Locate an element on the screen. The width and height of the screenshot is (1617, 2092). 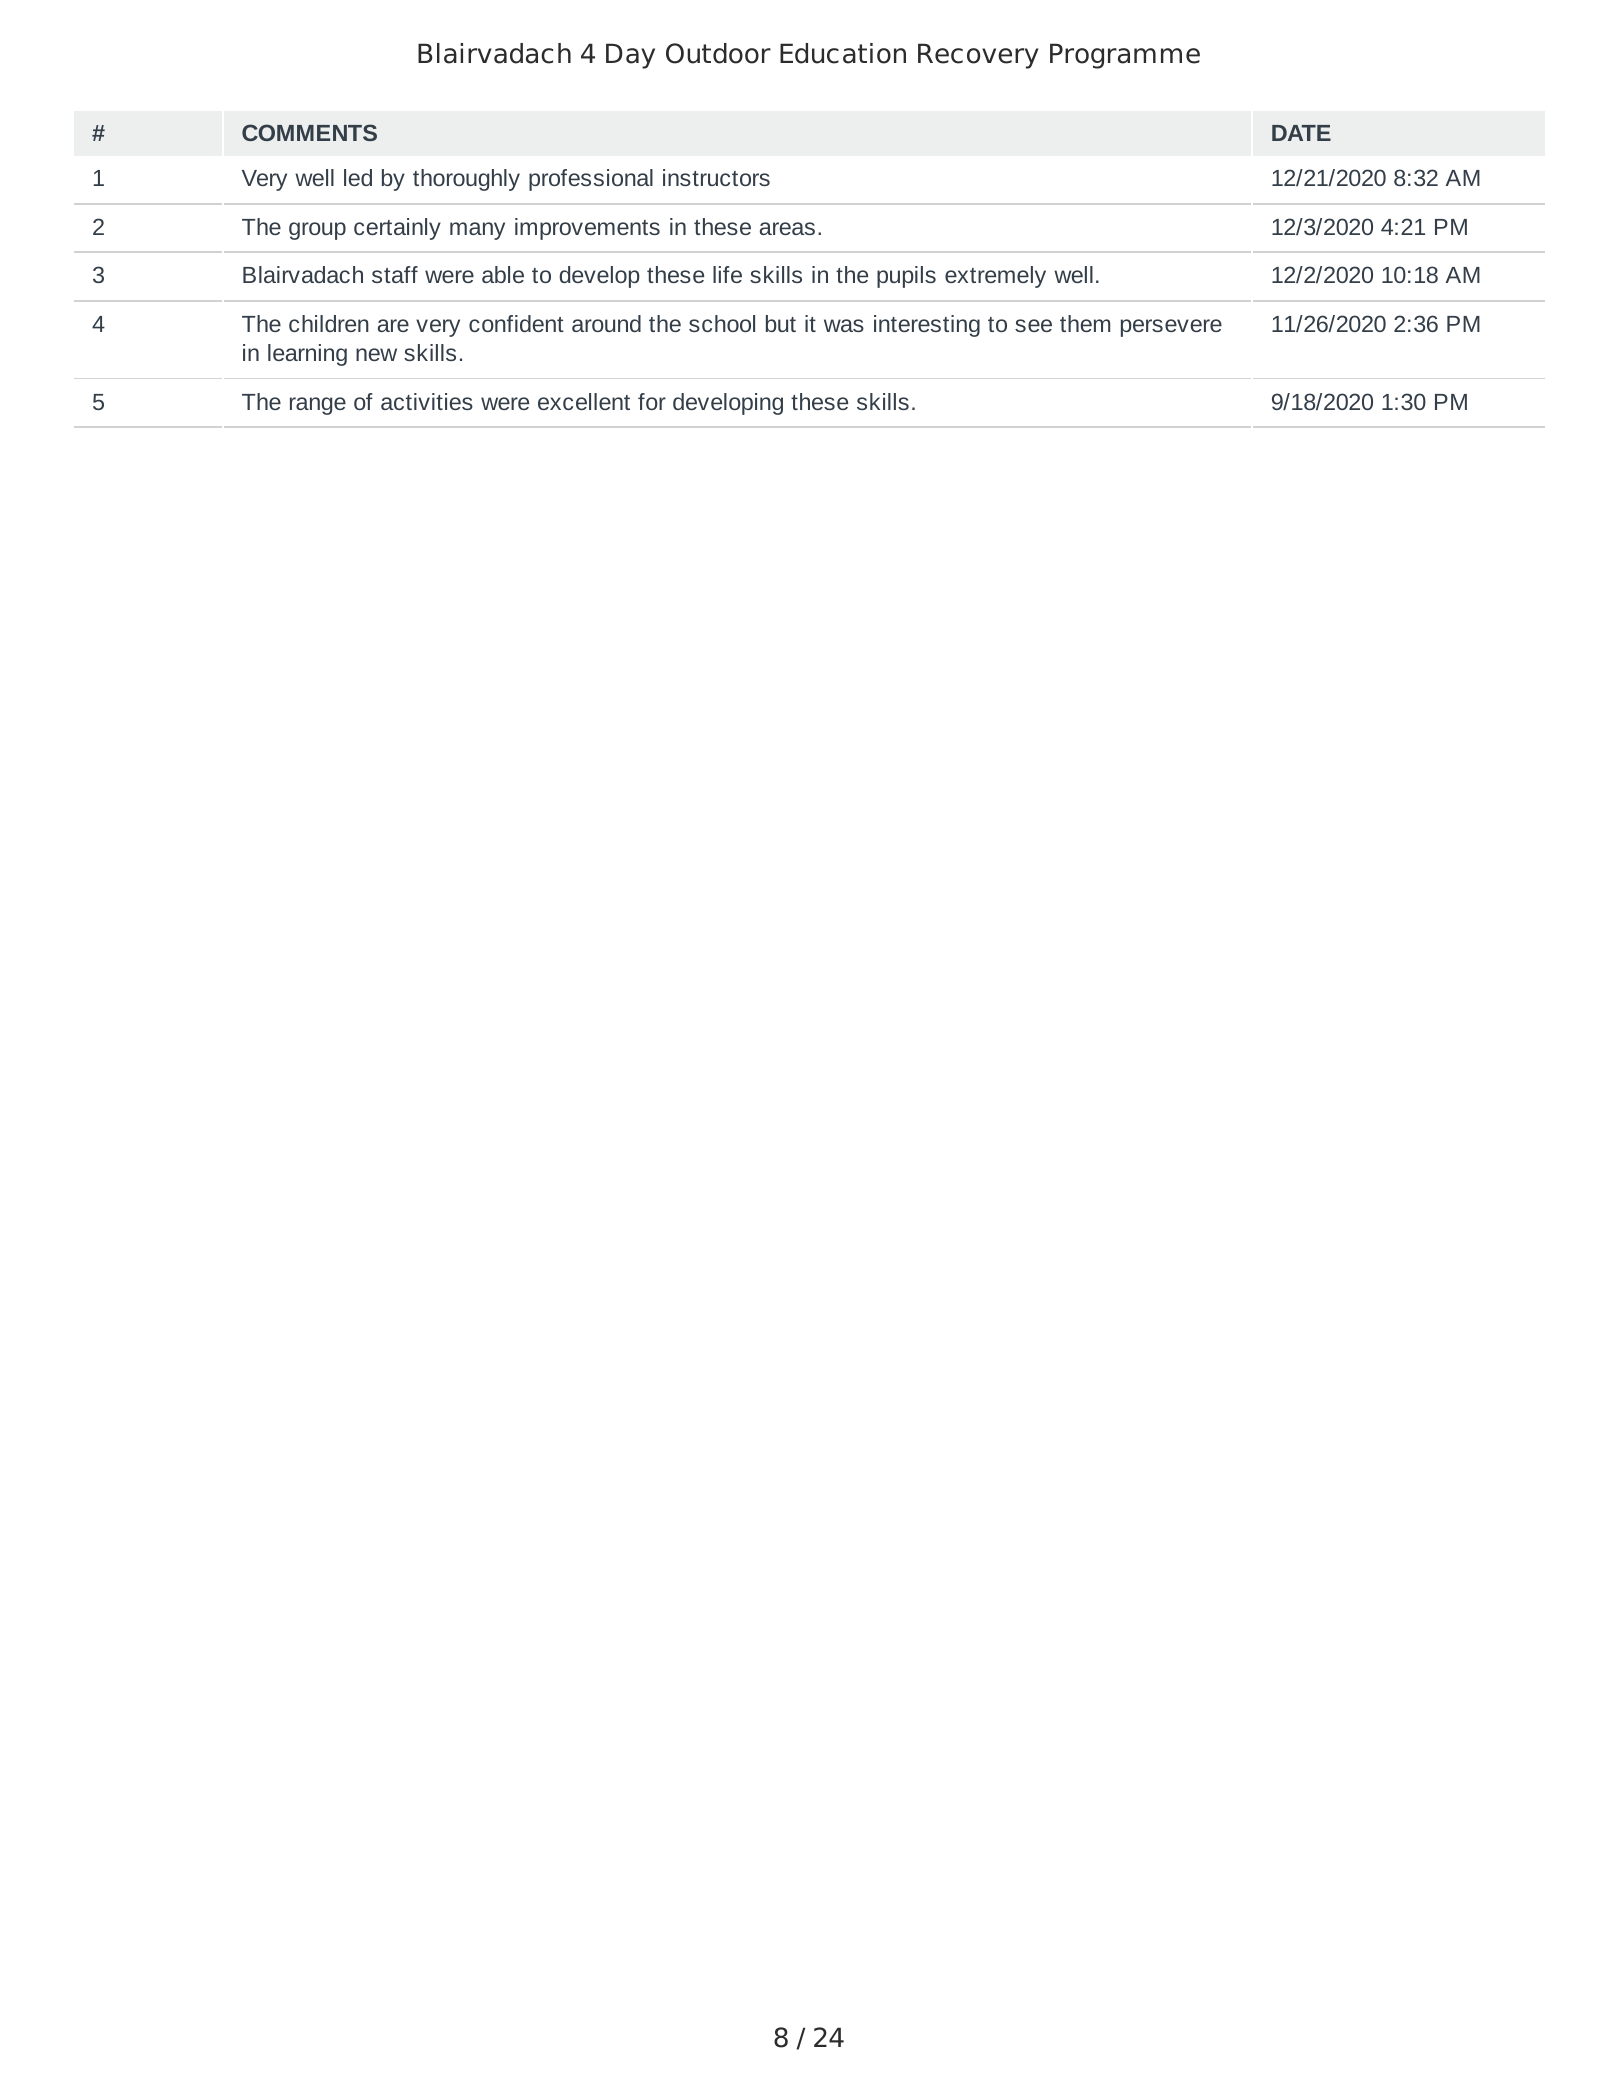
extremely is located at coordinates (995, 277).
